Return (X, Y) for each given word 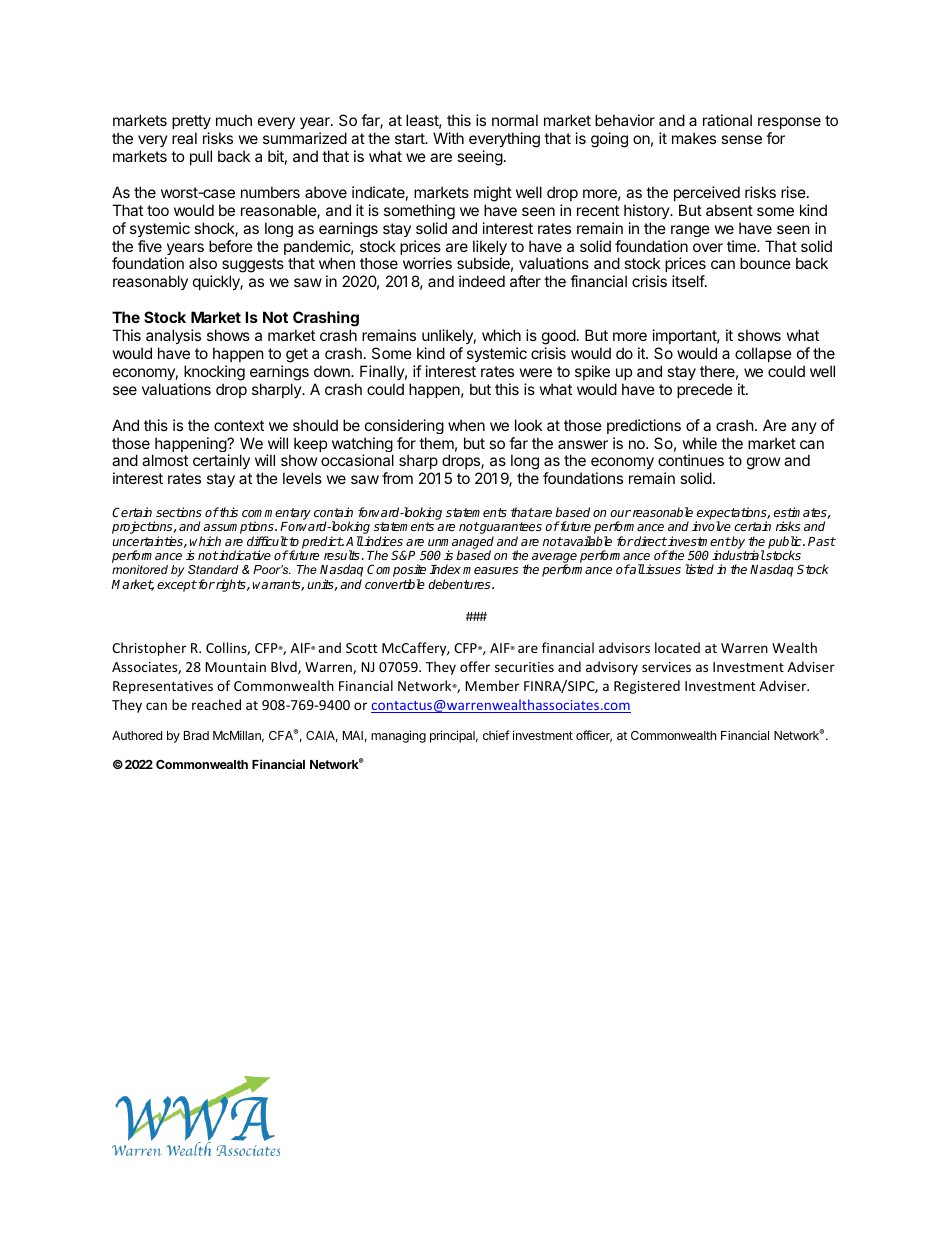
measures (490, 570)
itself (689, 281)
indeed (482, 281)
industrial (738, 555)
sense (741, 139)
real (184, 138)
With (448, 138)
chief (496, 735)
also (203, 263)
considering (404, 426)
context (239, 425)
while (700, 443)
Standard (213, 569)
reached (216, 704)
